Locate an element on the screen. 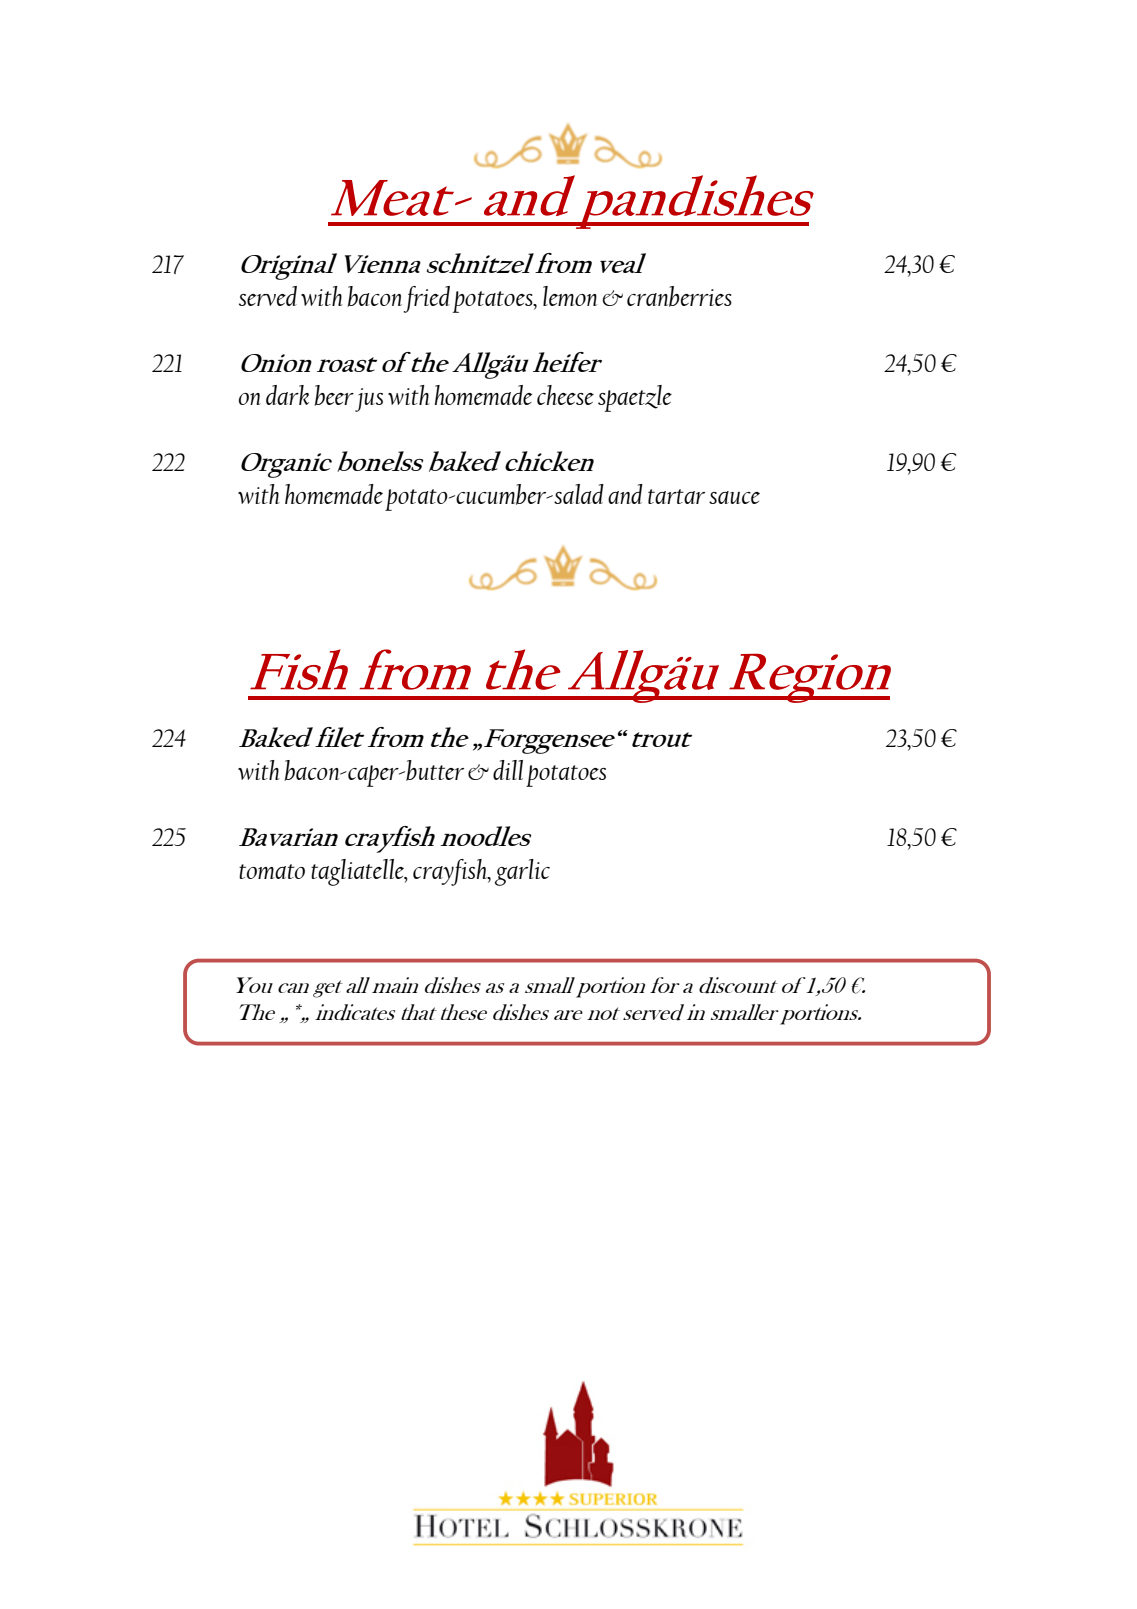  tartar is located at coordinates (676, 496).
